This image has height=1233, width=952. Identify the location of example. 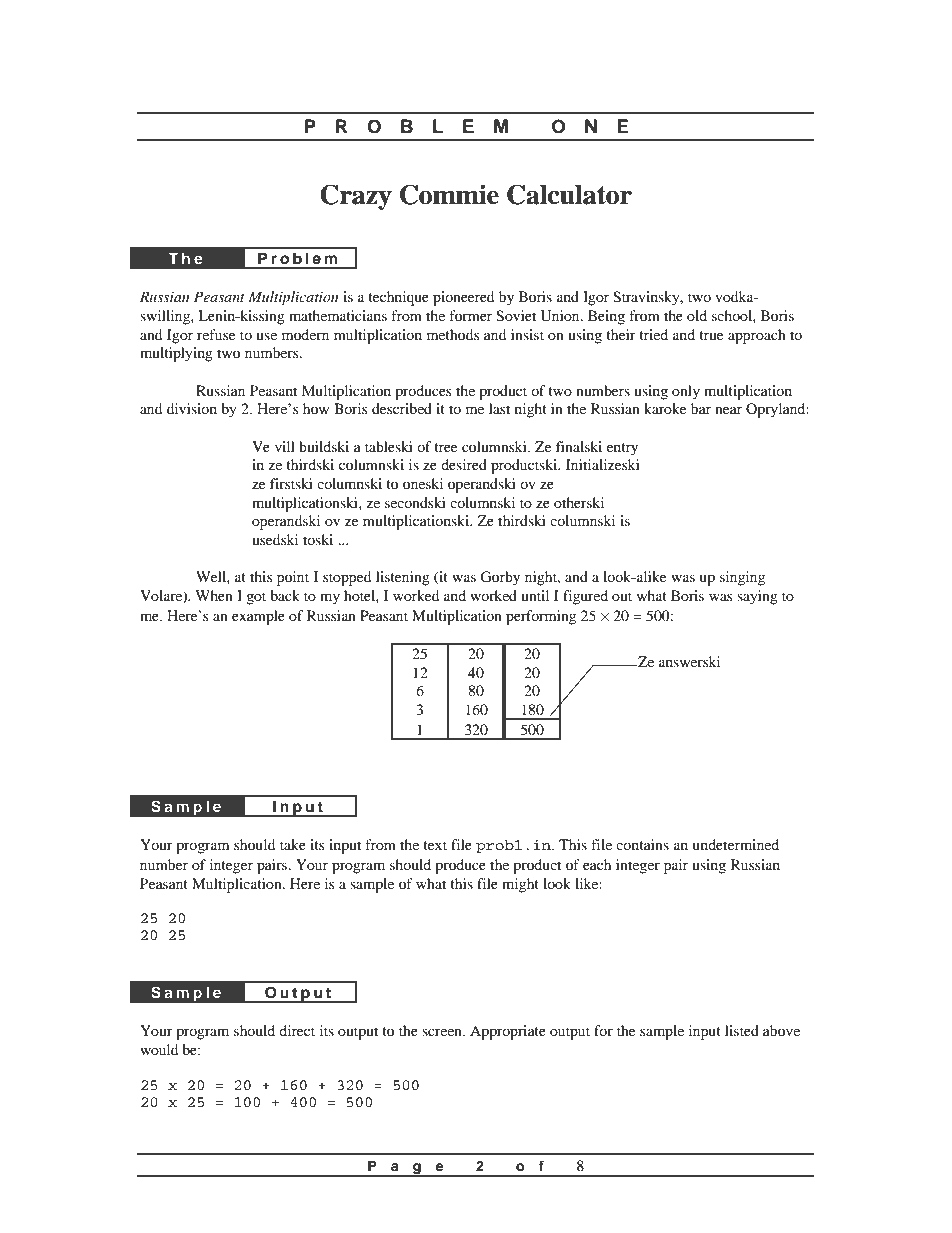
(258, 617).
